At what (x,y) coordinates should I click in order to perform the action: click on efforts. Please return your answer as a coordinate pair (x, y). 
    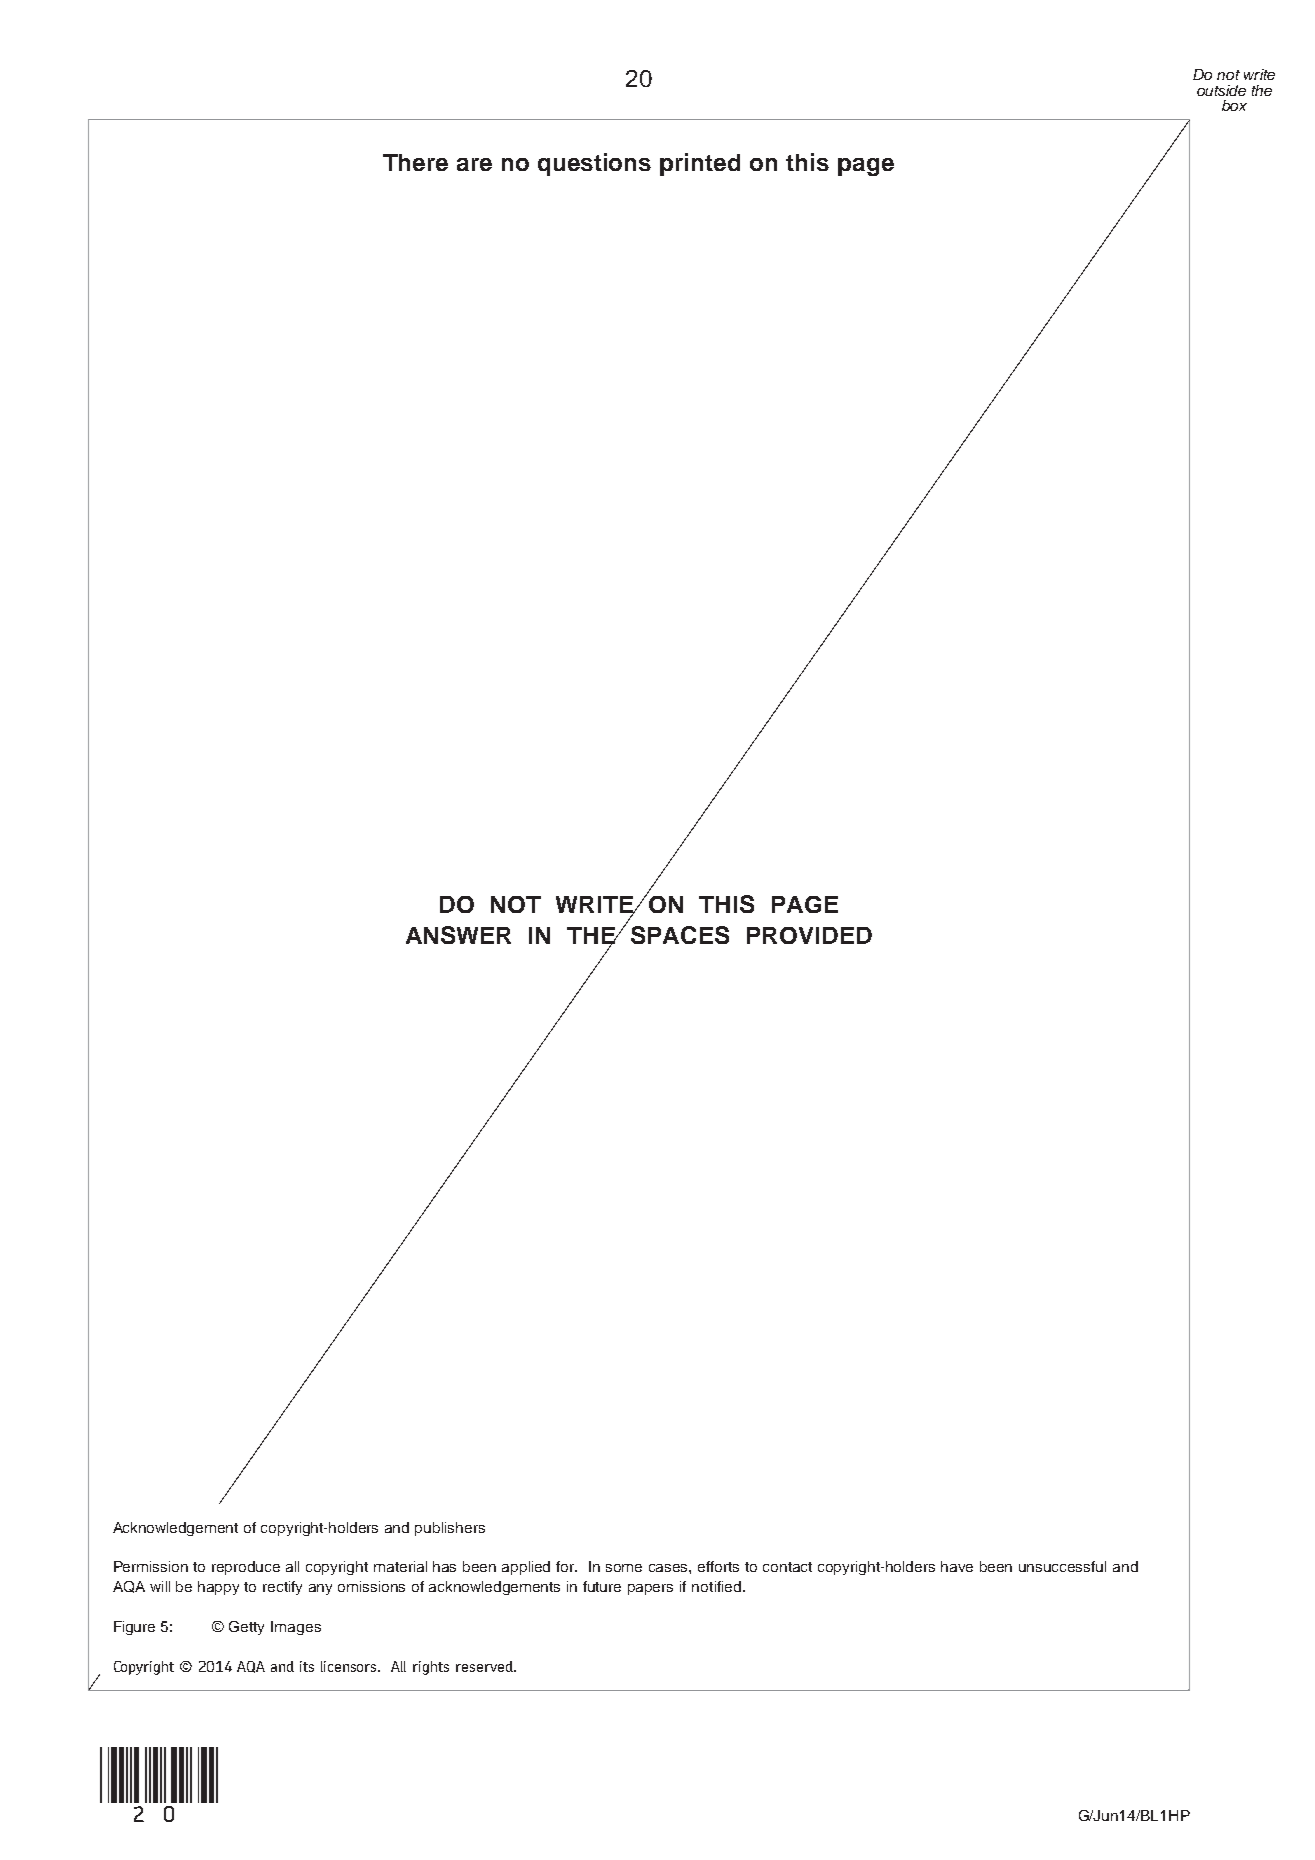
    Looking at the image, I should click on (718, 1566).
